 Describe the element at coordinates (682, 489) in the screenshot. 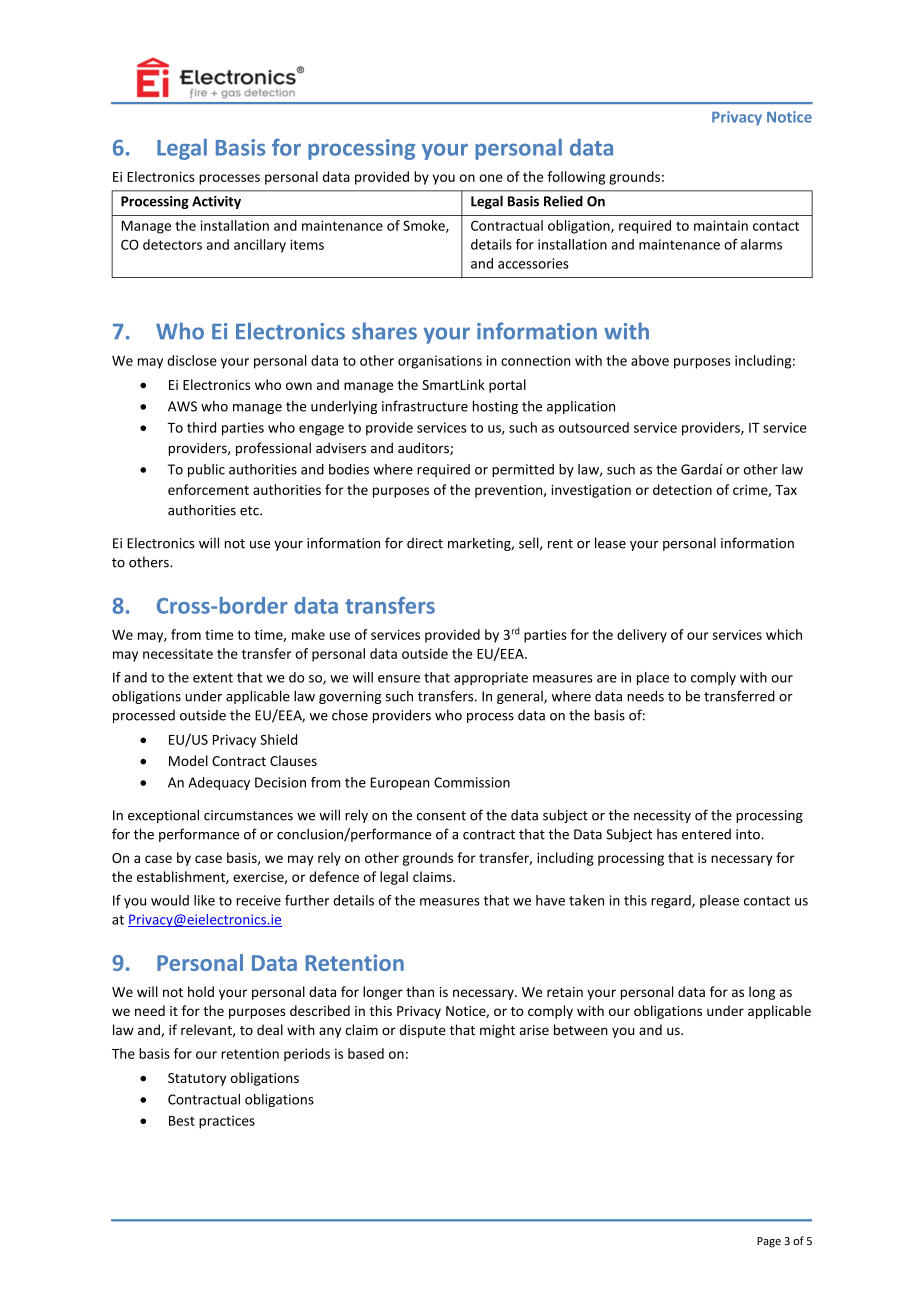

I see `detection` at that location.
